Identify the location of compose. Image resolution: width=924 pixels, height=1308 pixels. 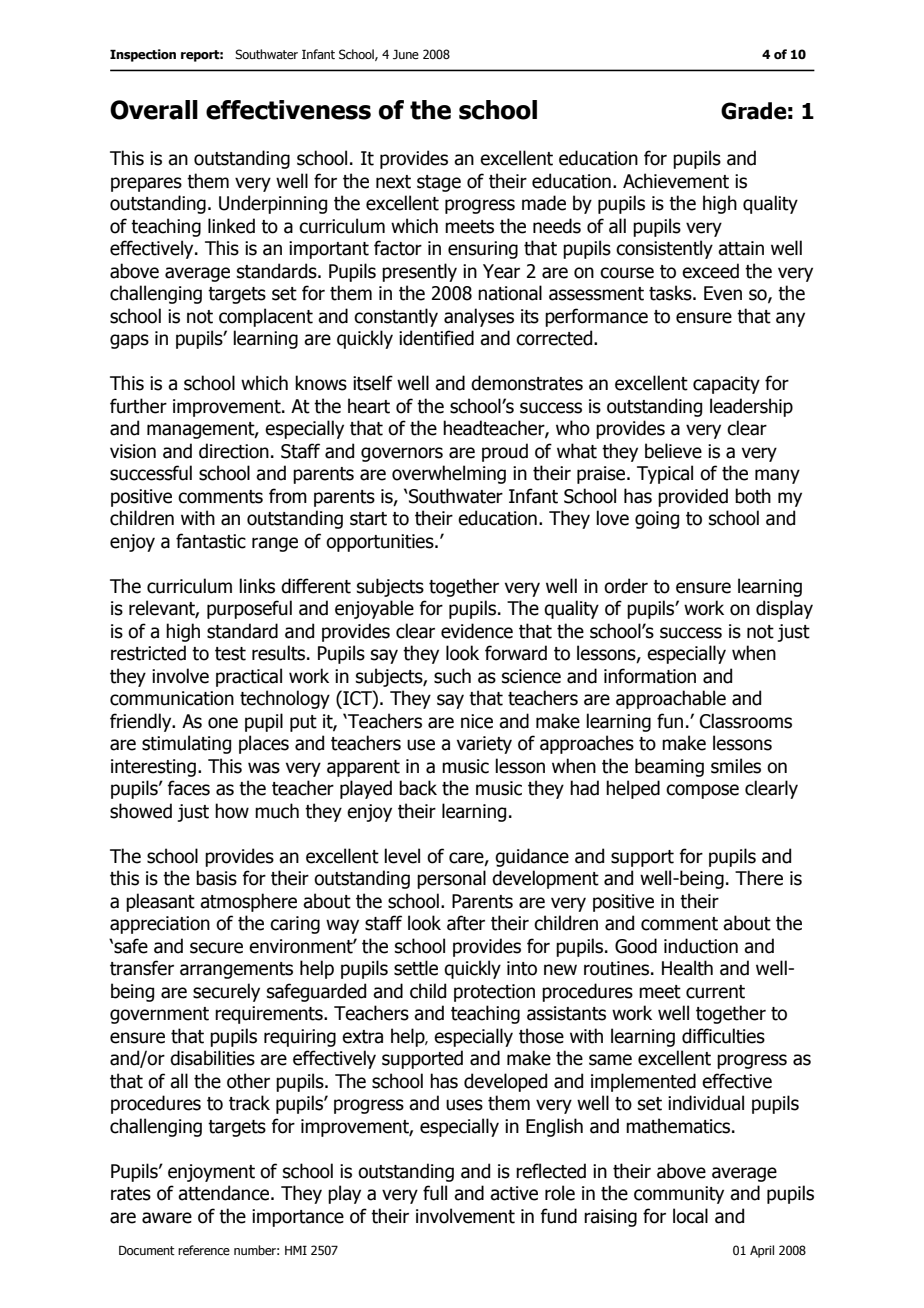
(702, 791).
